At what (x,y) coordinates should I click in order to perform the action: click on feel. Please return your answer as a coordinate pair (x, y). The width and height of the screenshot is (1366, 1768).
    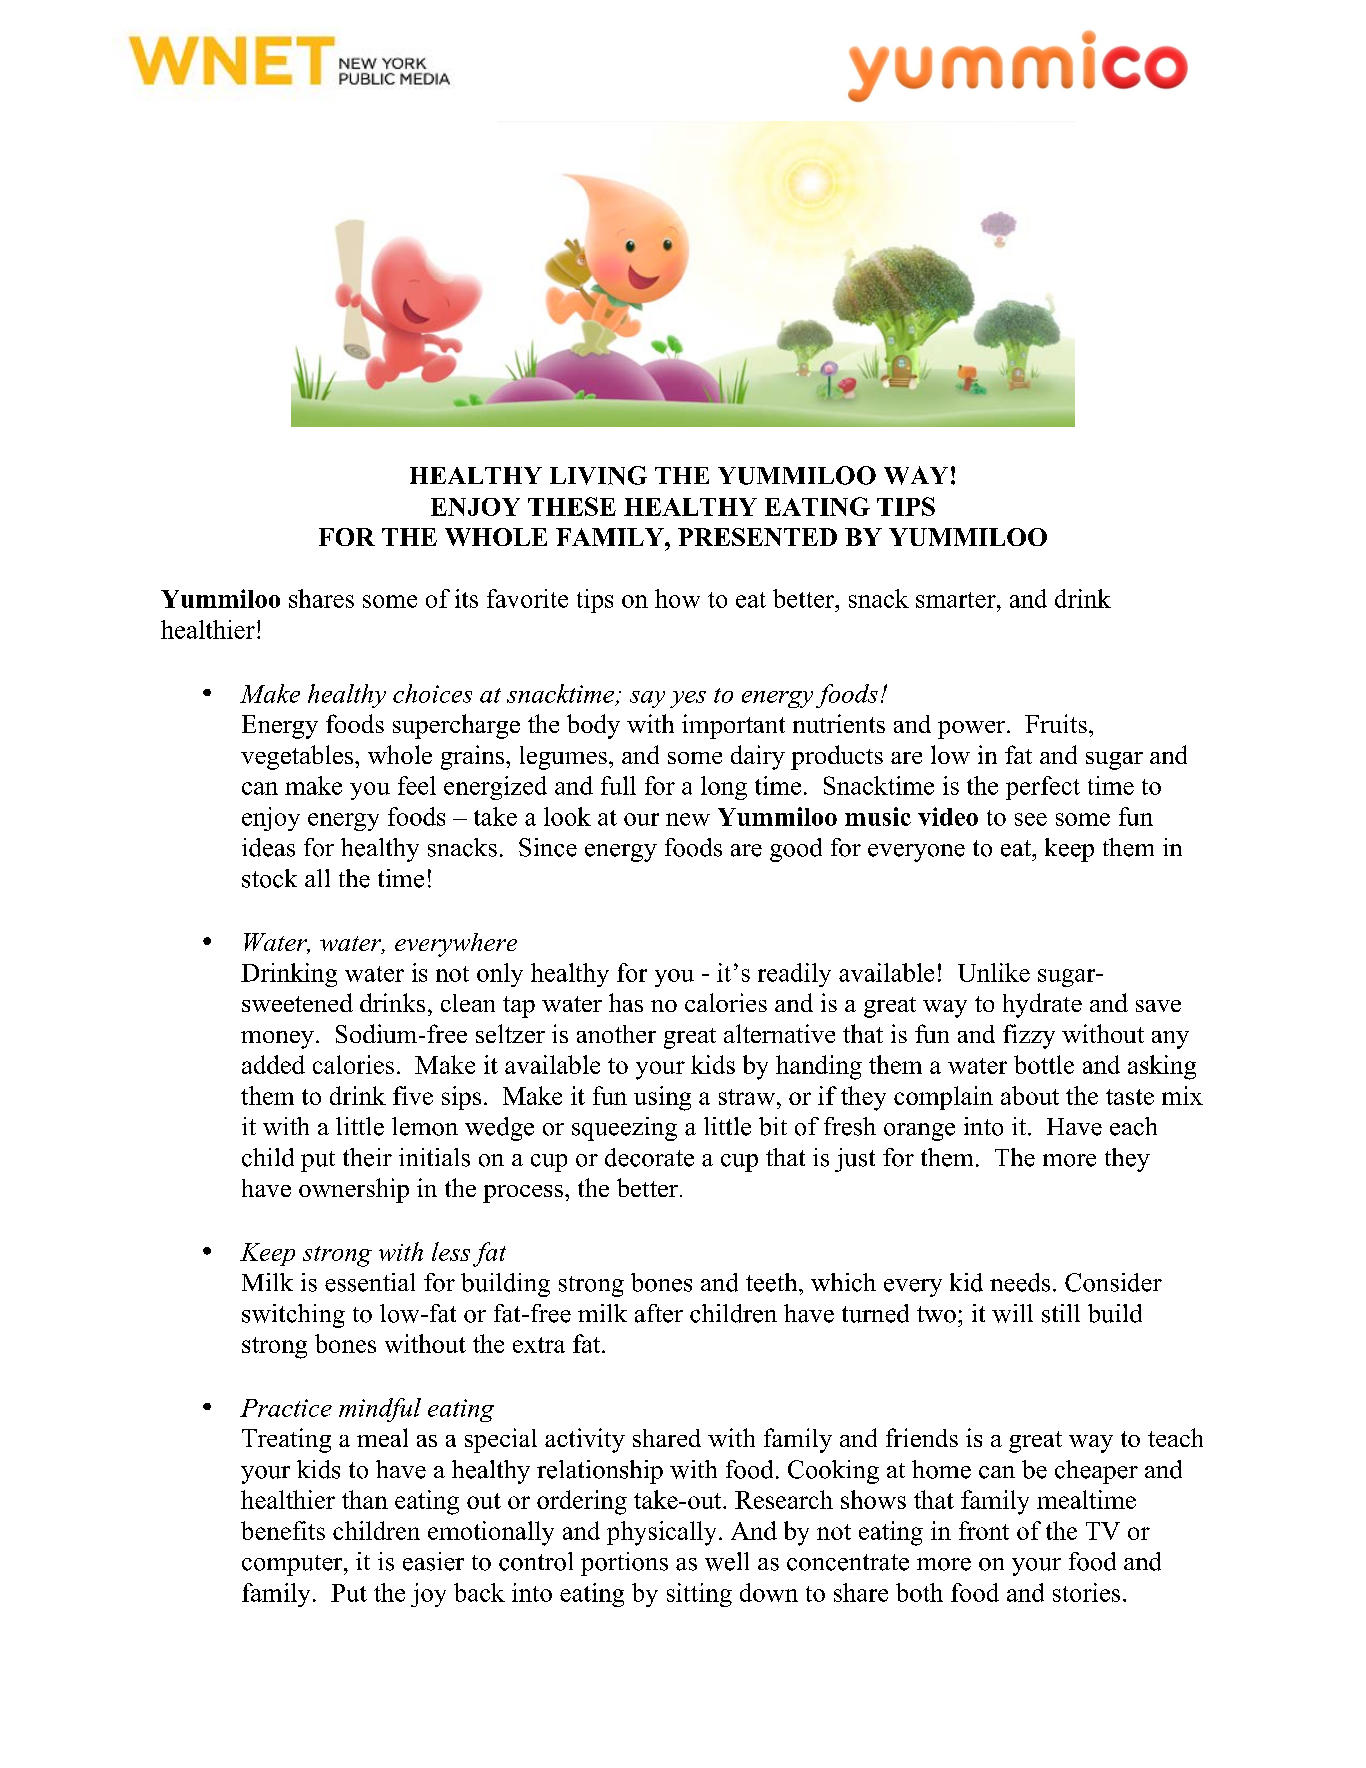
    Looking at the image, I should click on (417, 785).
